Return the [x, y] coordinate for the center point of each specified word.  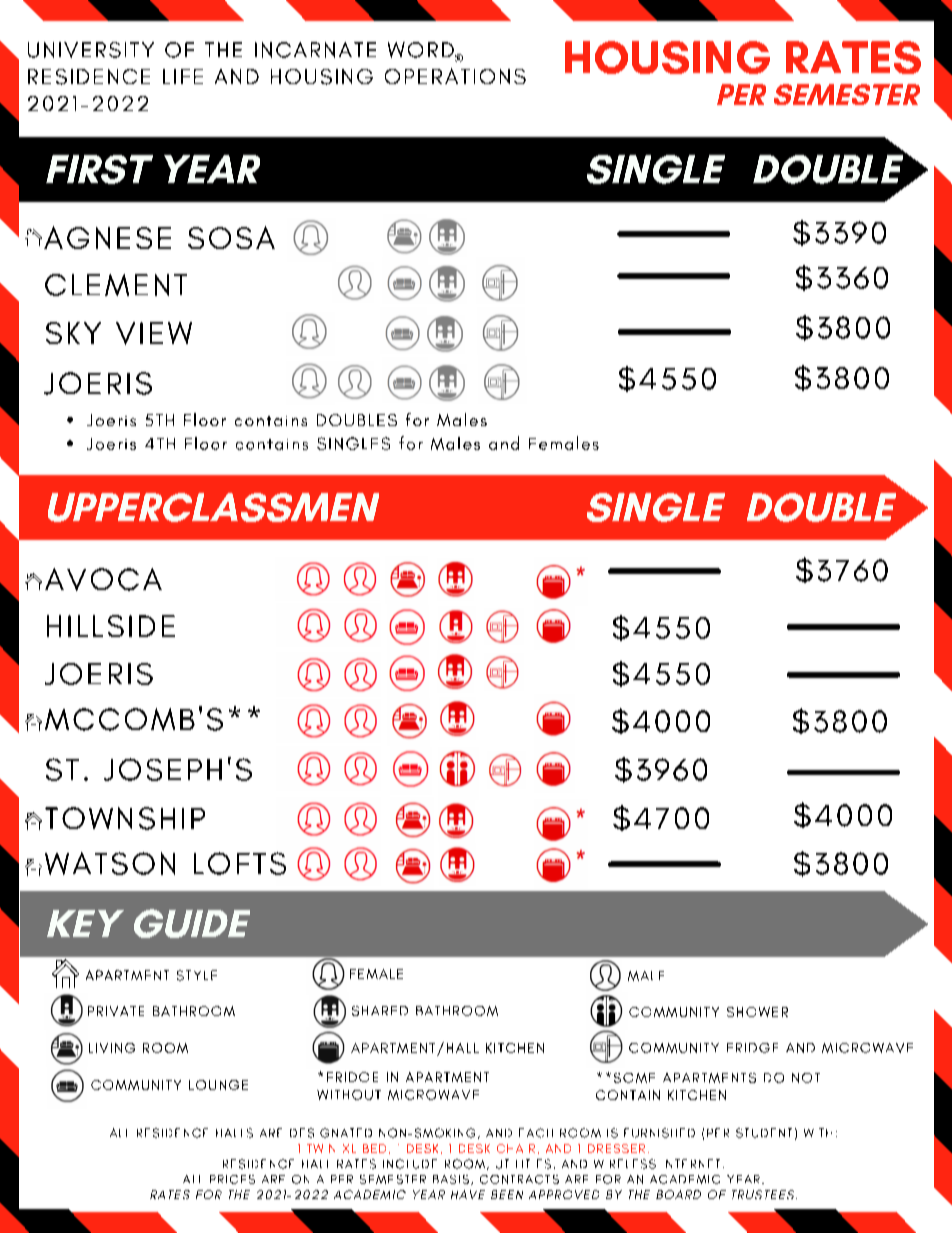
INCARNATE [315, 50]
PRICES [232, 1179]
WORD [422, 51]
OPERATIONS [455, 76]
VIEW [154, 333]
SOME [634, 1078]
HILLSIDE [111, 626]
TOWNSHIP [125, 818]
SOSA [231, 237]
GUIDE [192, 923]
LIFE [183, 76]
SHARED [380, 1011]
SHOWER [757, 1012]
